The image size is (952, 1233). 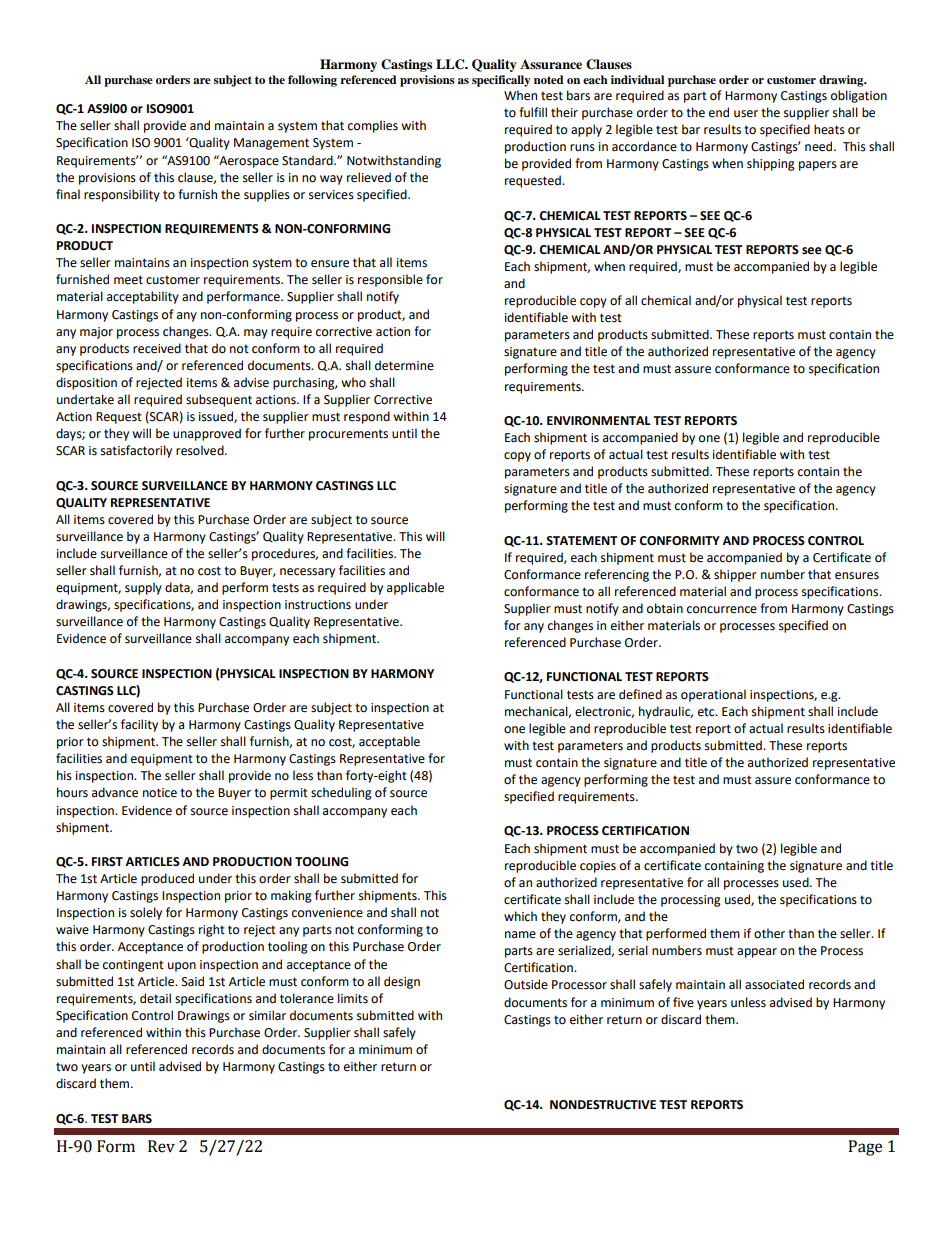 I want to click on specifically, so click(x=501, y=81).
